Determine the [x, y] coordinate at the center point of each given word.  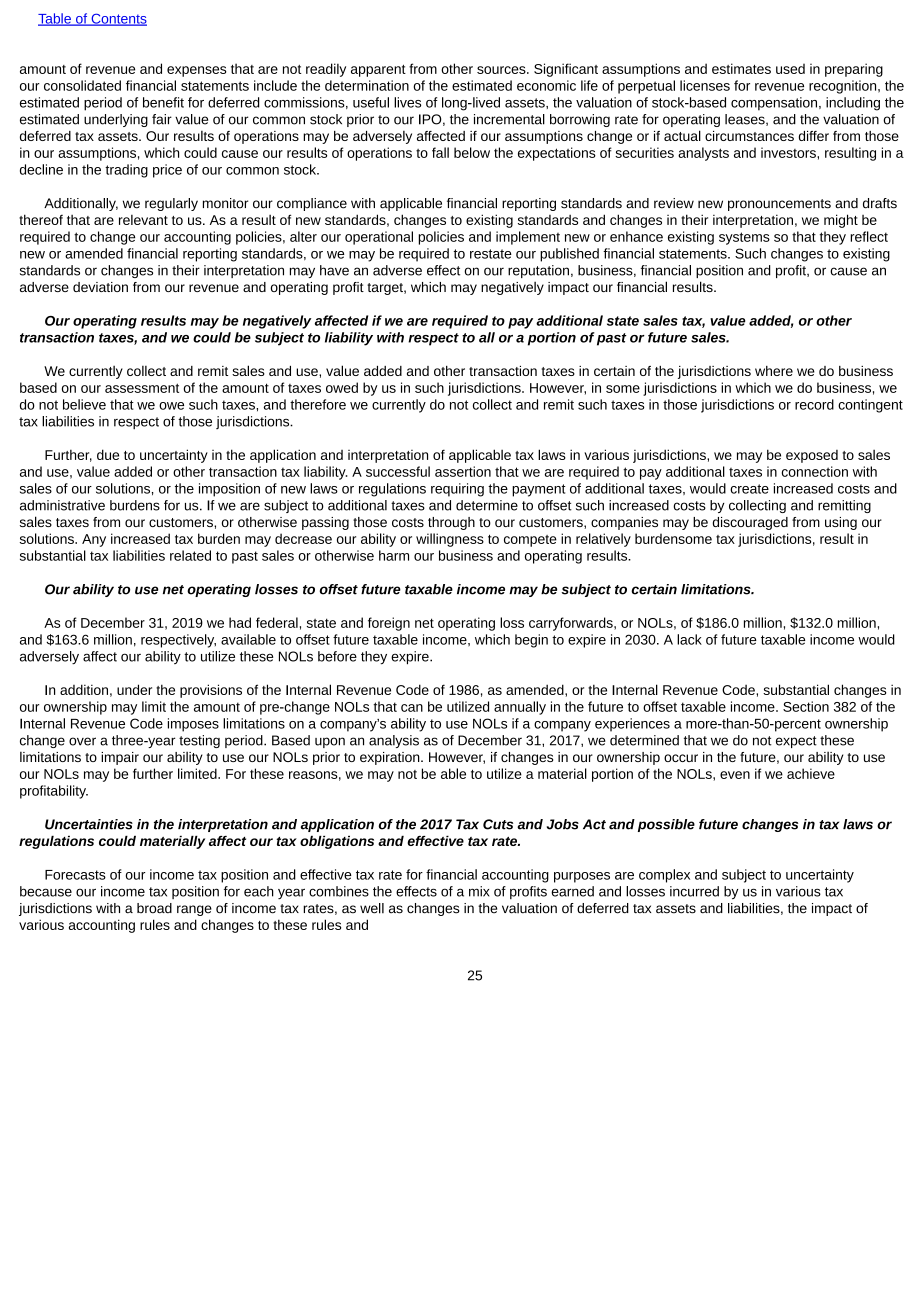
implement [528, 238]
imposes [193, 725]
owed [342, 387]
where [774, 371]
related [190, 555]
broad [154, 908]
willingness [450, 540]
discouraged [750, 523]
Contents [118, 19]
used [790, 68]
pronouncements [779, 205]
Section [806, 706]
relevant [143, 220]
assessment [142, 388]
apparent [378, 71]
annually [520, 708]
